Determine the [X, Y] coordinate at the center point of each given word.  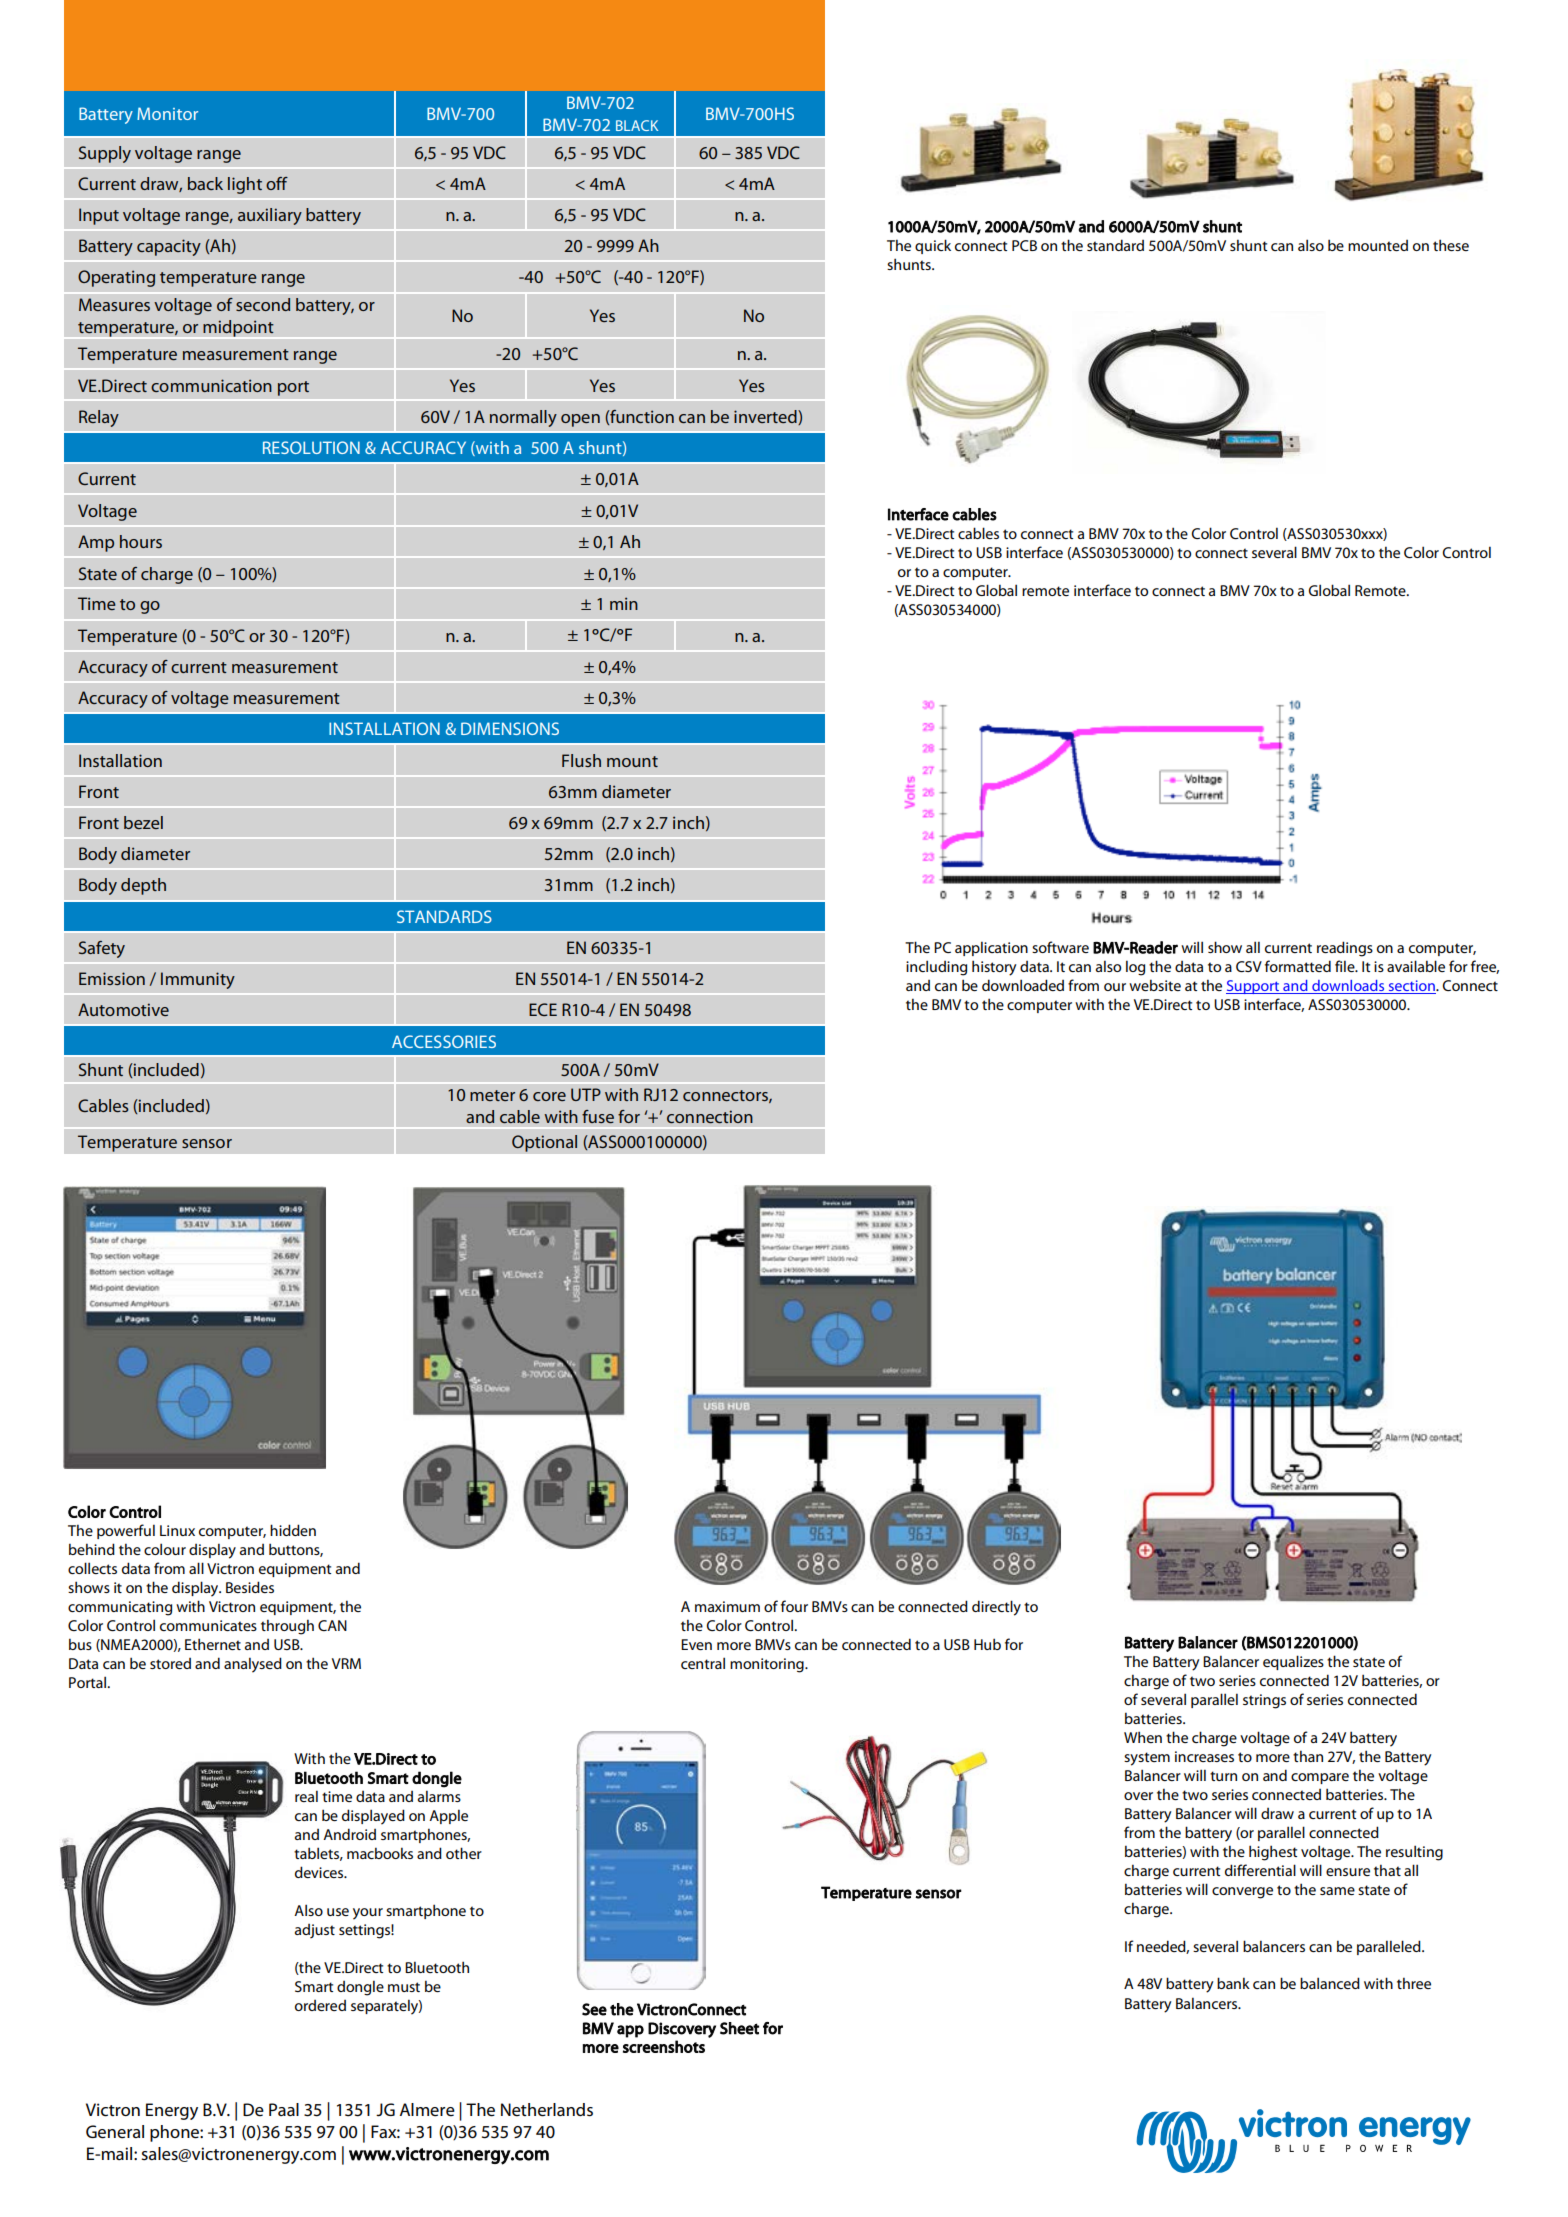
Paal [284, 2109]
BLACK [637, 125]
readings [1345, 949]
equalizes [1293, 1662]
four [794, 1606]
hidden [293, 1530]
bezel [143, 822]
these [1451, 245]
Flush [581, 760]
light [245, 185]
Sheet [739, 2028]
